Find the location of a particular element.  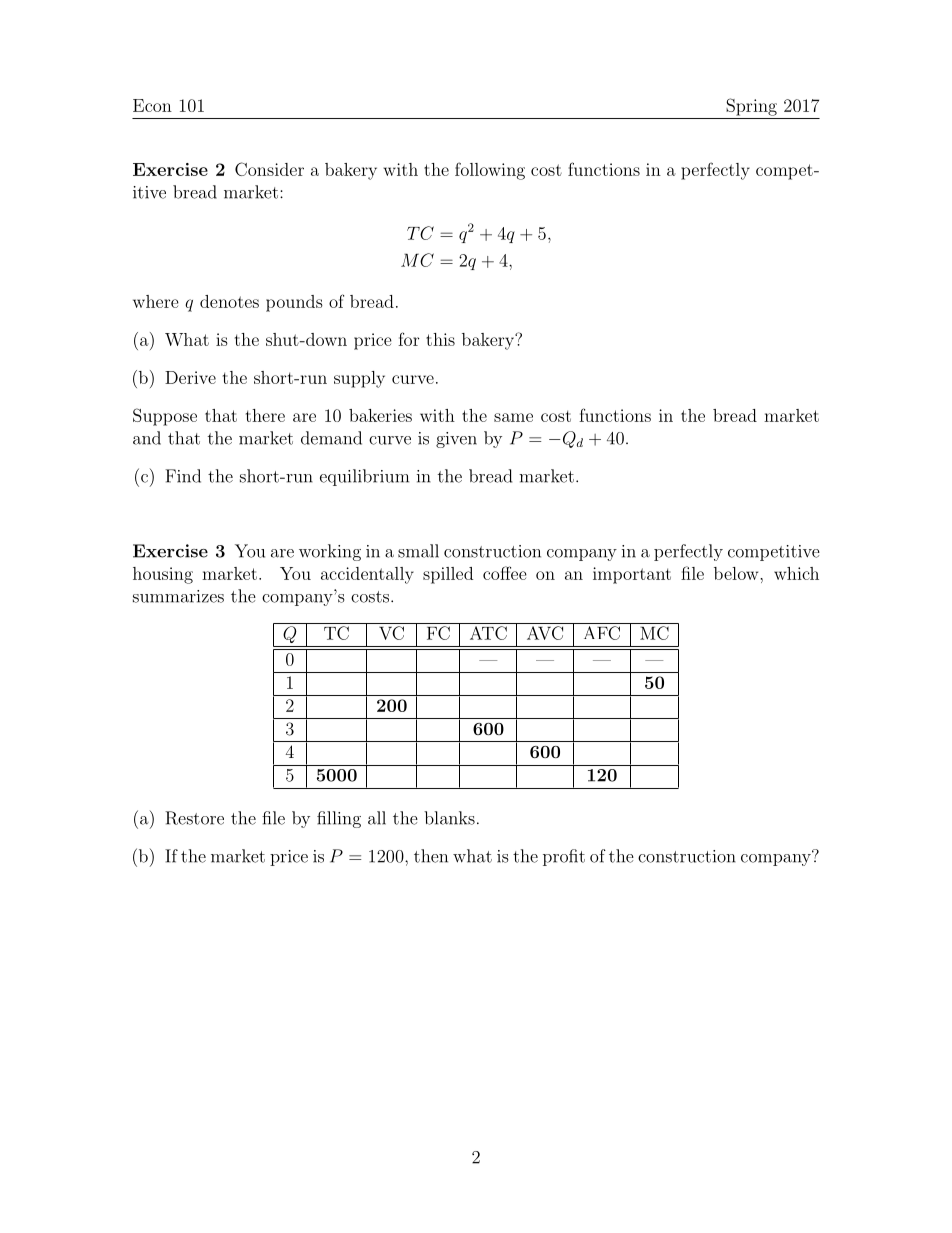

profit is located at coordinates (564, 857).
